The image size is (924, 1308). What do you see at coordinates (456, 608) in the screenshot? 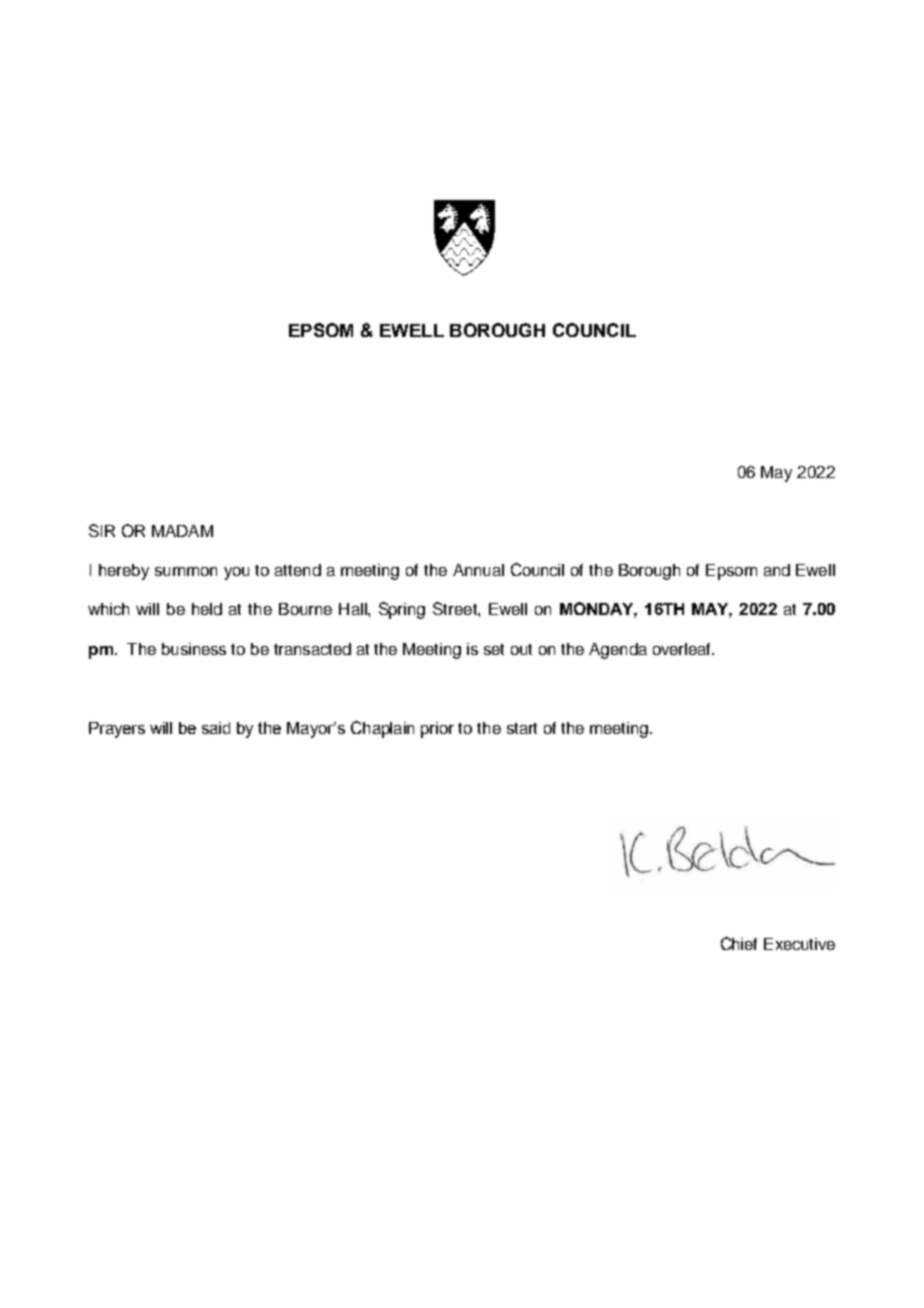
I see `Street` at bounding box center [456, 608].
